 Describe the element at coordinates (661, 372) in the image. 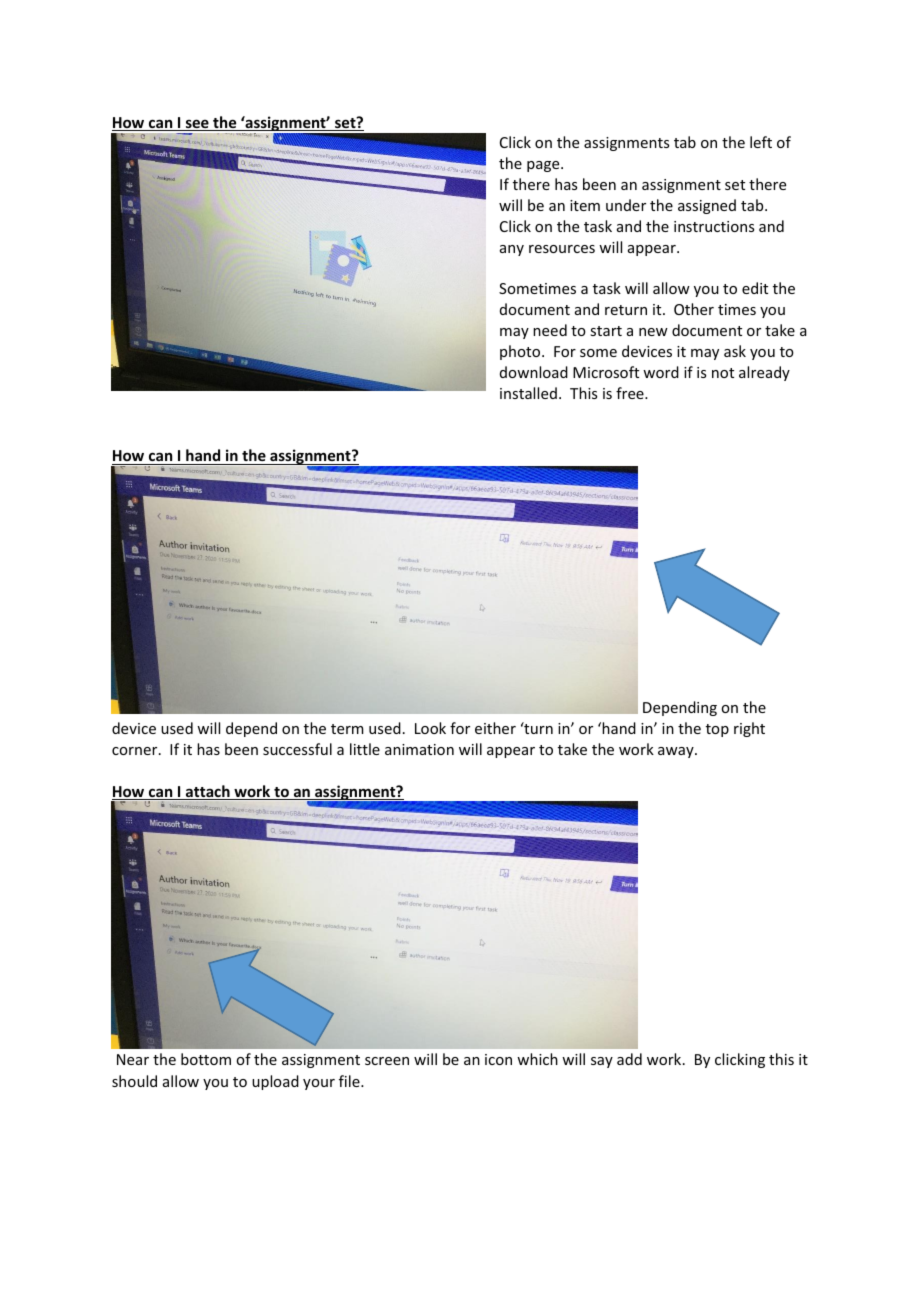

I see `word` at that location.
